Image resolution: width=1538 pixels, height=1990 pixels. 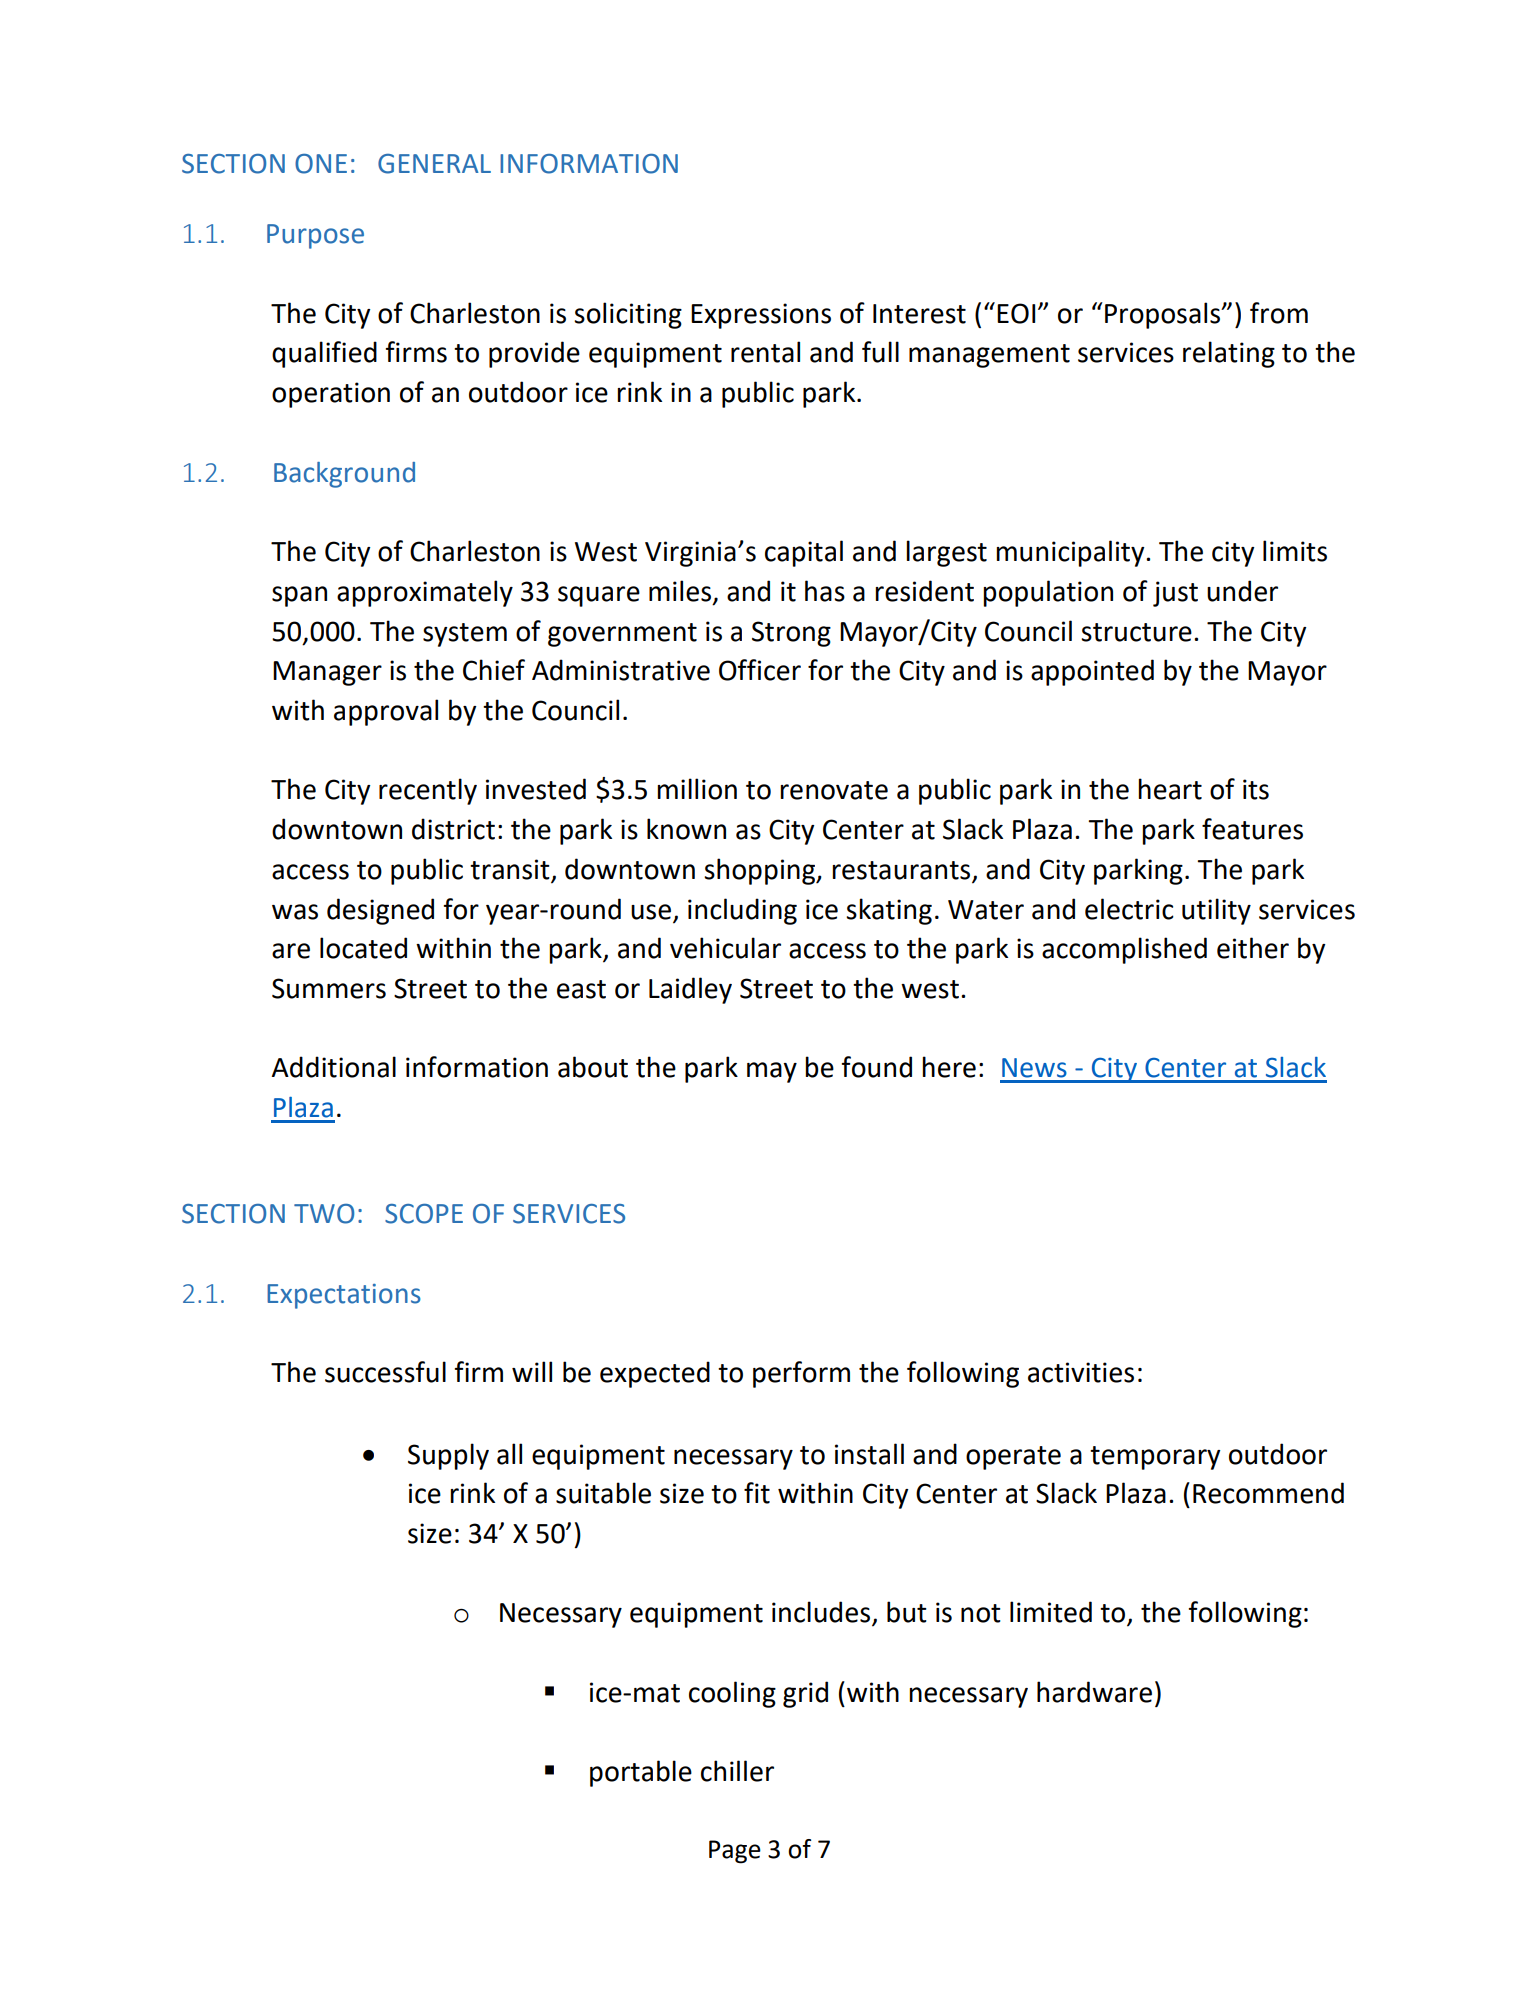 I want to click on successful, so click(x=385, y=1372).
